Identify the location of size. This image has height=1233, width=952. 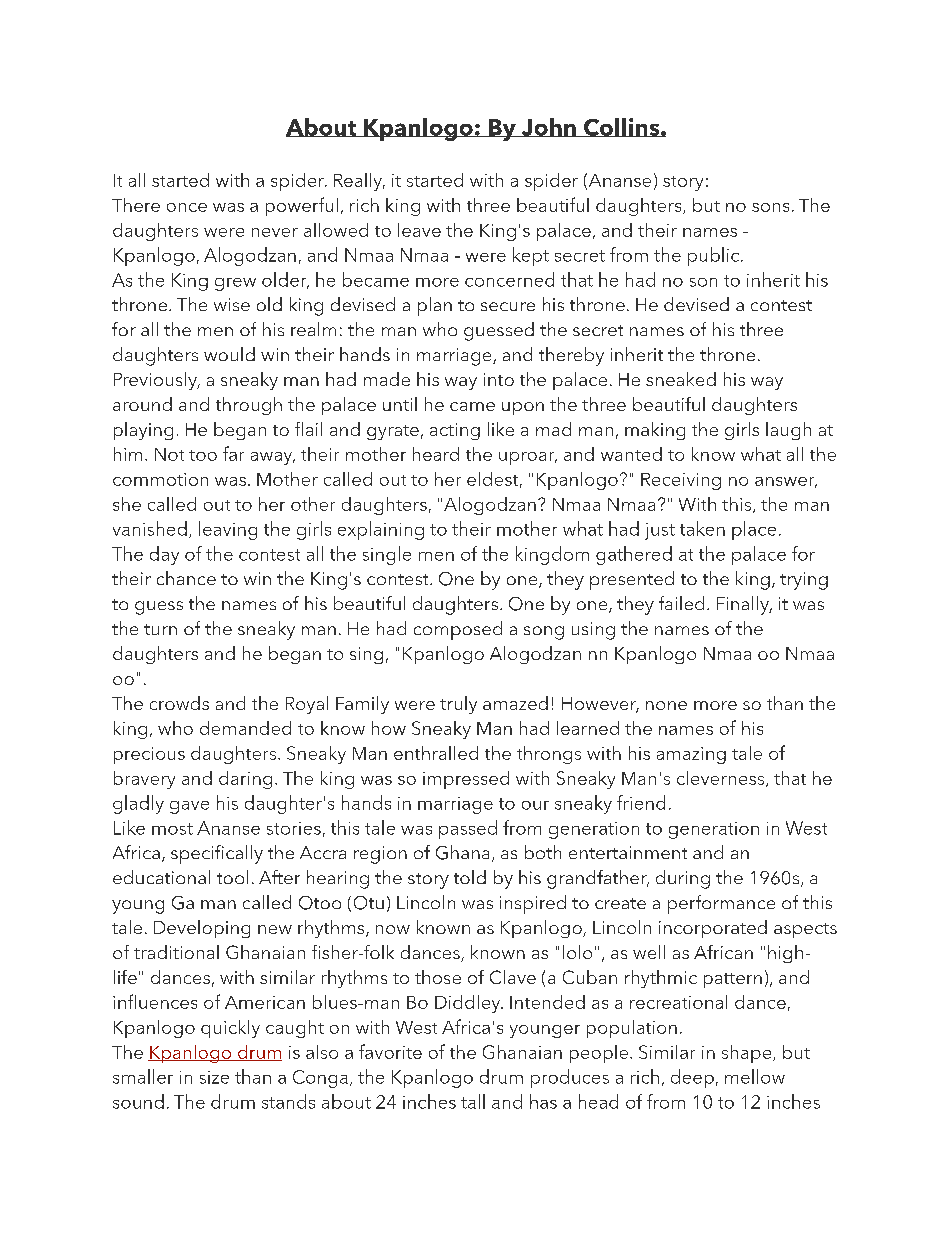
(214, 1077).
